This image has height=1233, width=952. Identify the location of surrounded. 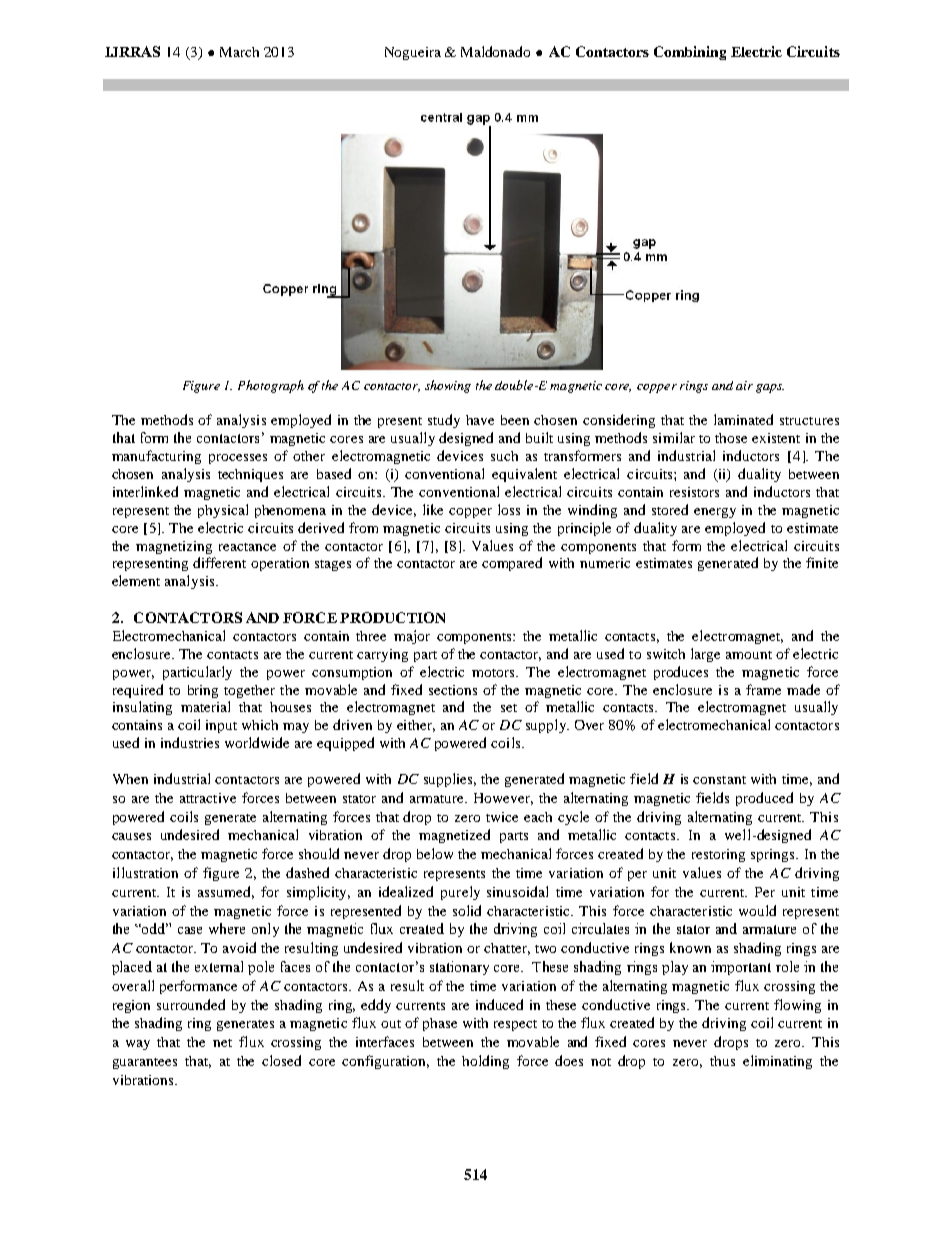
(191, 1004).
